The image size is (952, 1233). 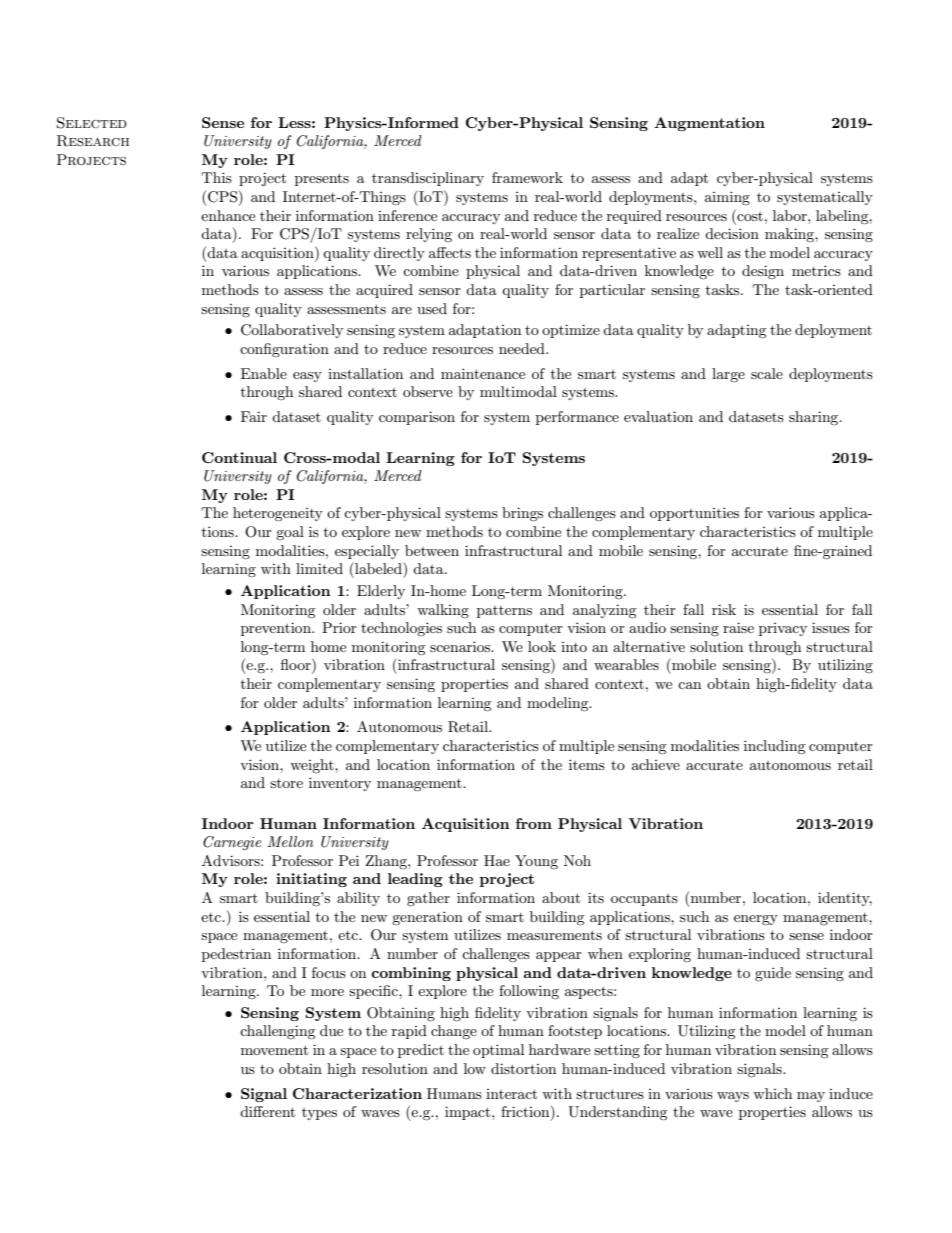 I want to click on interact, so click(x=511, y=1094).
